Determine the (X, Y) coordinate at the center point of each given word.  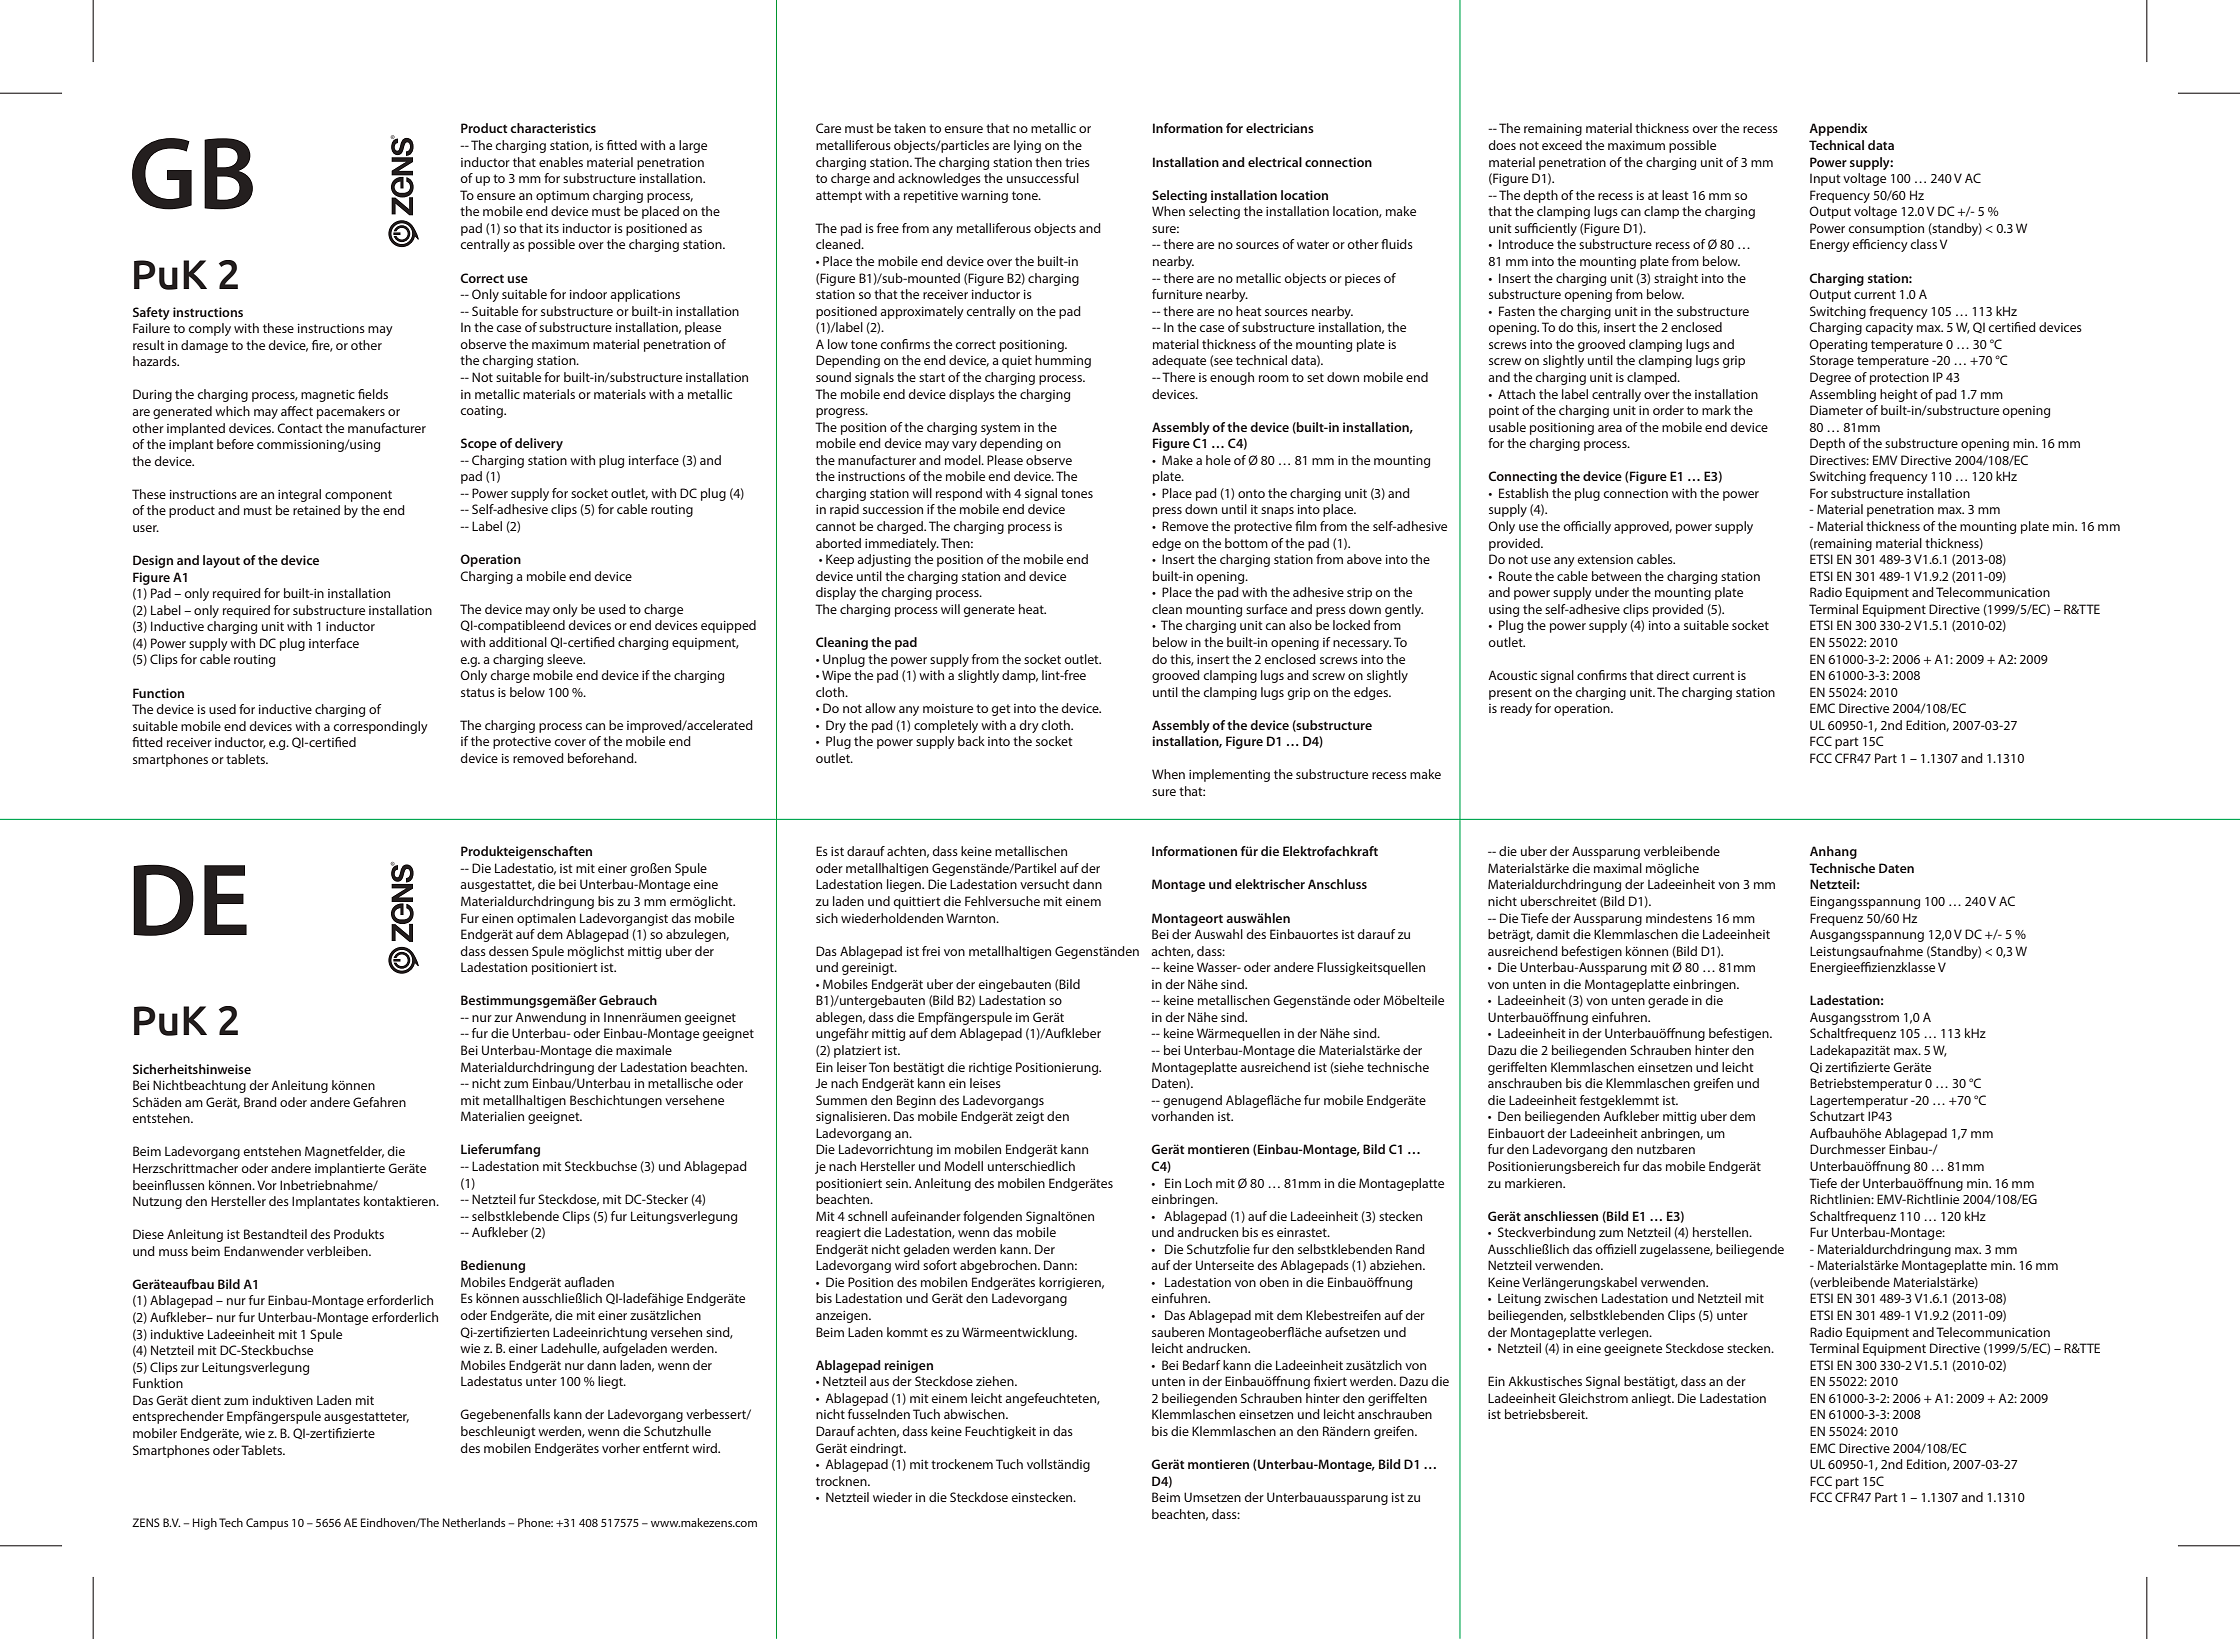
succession (893, 509)
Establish (1523, 493)
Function (158, 693)
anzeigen (843, 1317)
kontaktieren (401, 1201)
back (971, 741)
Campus (267, 1524)
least (1675, 195)
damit (1553, 934)
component (358, 496)
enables (561, 162)
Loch (1198, 1183)
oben (1274, 1282)
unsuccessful (1043, 178)
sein (898, 1183)
